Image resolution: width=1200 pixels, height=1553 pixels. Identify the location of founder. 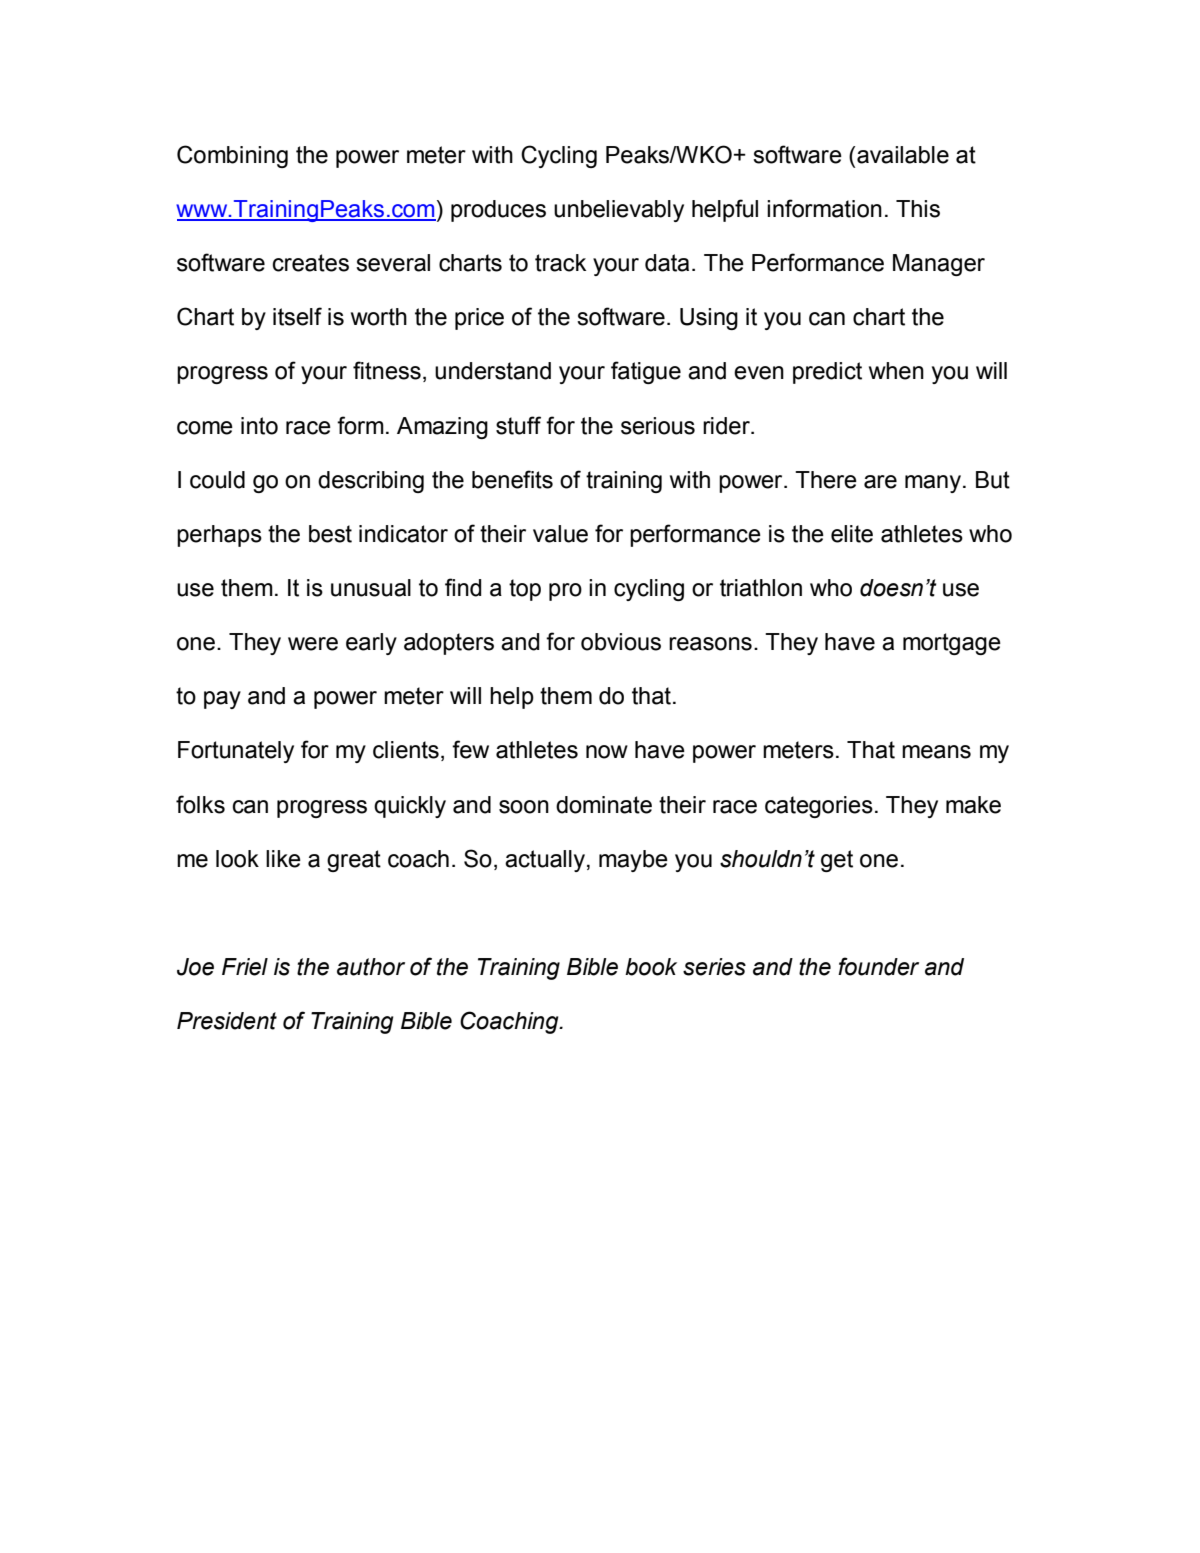
(878, 966).
